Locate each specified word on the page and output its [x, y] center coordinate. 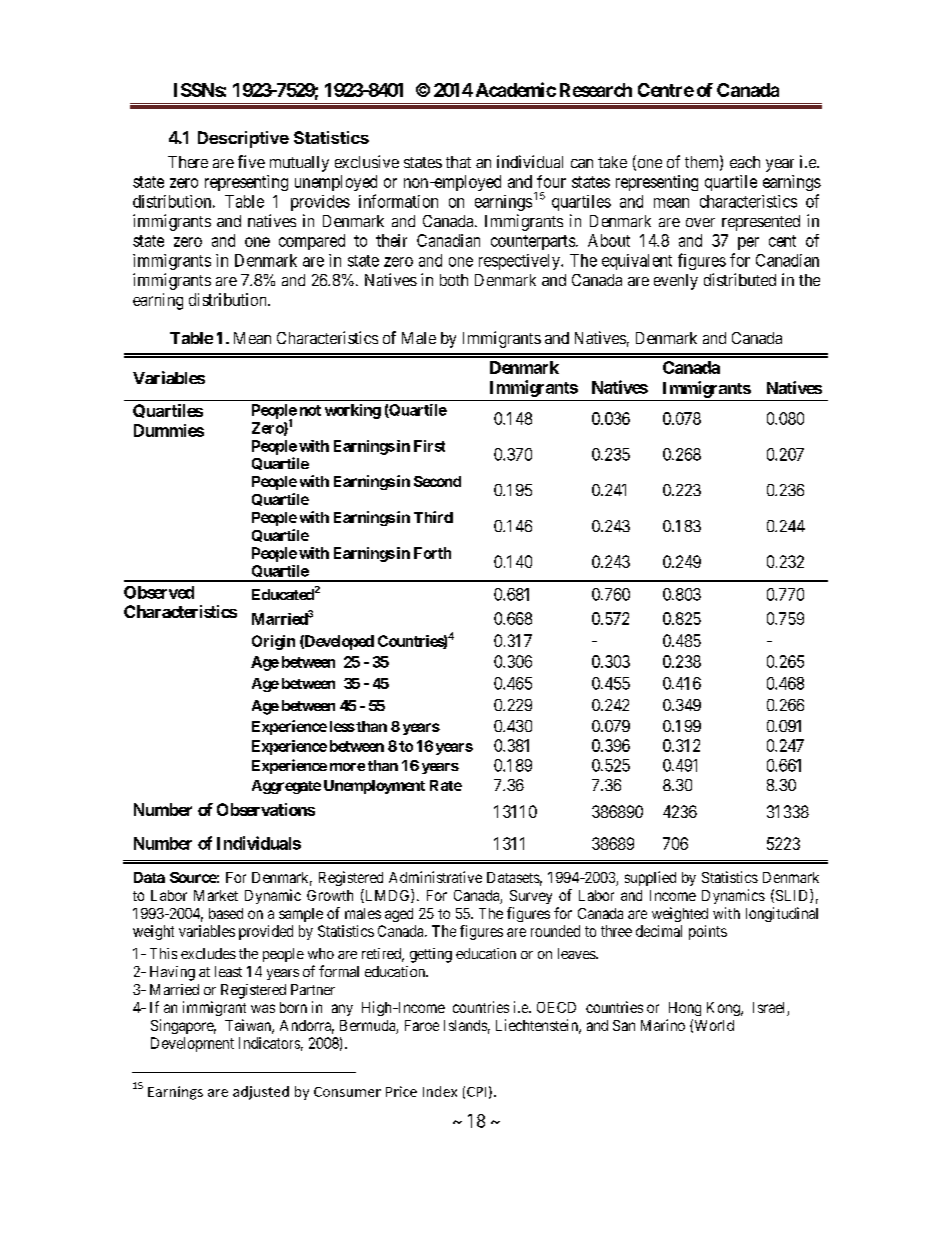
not [310, 410]
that [458, 162]
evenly [676, 282]
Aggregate [286, 787]
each [745, 162]
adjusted [261, 1093]
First [429, 446]
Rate [446, 785]
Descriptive [243, 139]
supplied [650, 878]
